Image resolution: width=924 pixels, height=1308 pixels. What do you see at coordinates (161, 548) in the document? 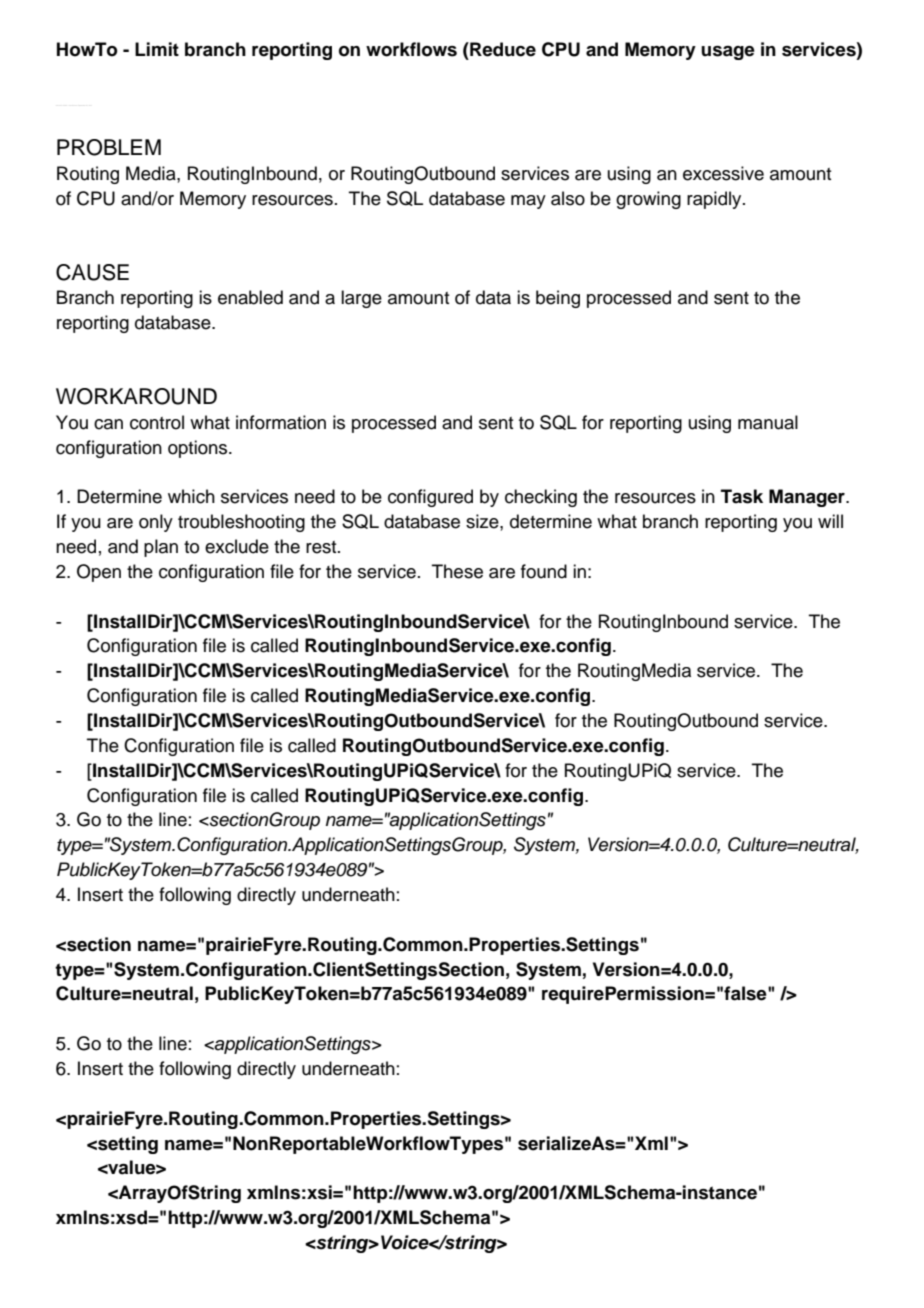
I see `plan` at bounding box center [161, 548].
